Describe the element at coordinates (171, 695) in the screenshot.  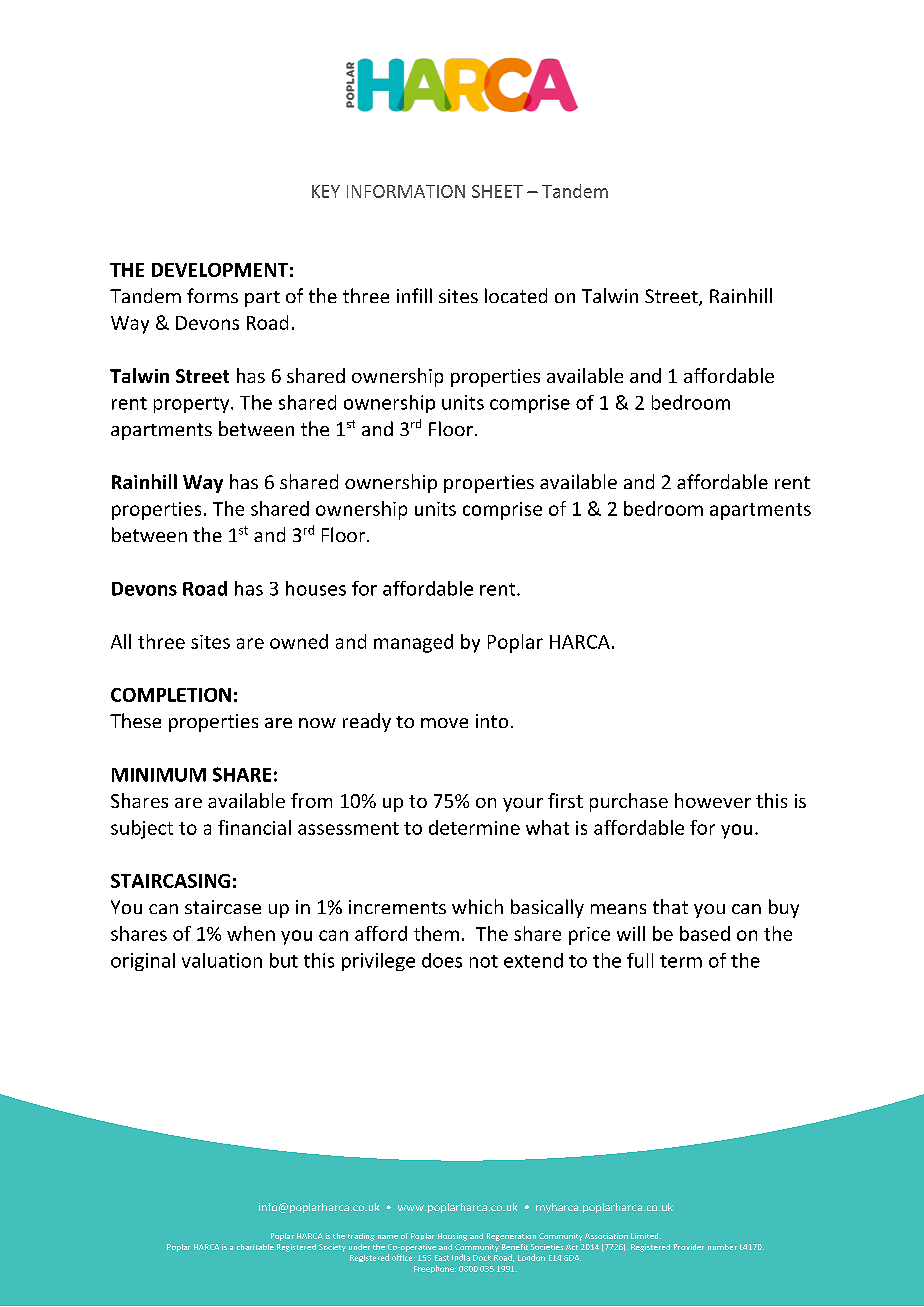
I see `COMPLETION` at that location.
